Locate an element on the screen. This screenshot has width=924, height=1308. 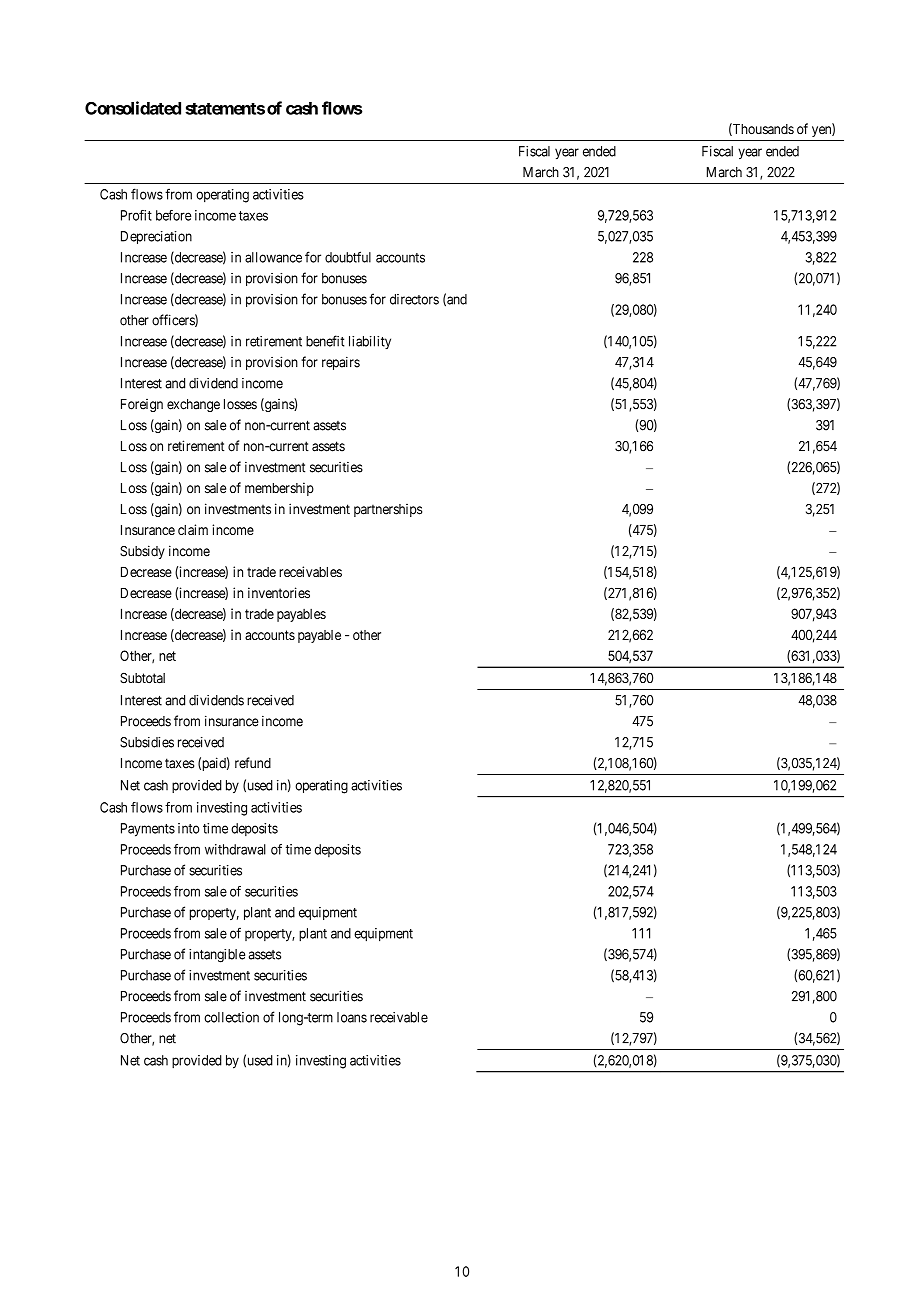
allowance is located at coordinates (273, 257).
